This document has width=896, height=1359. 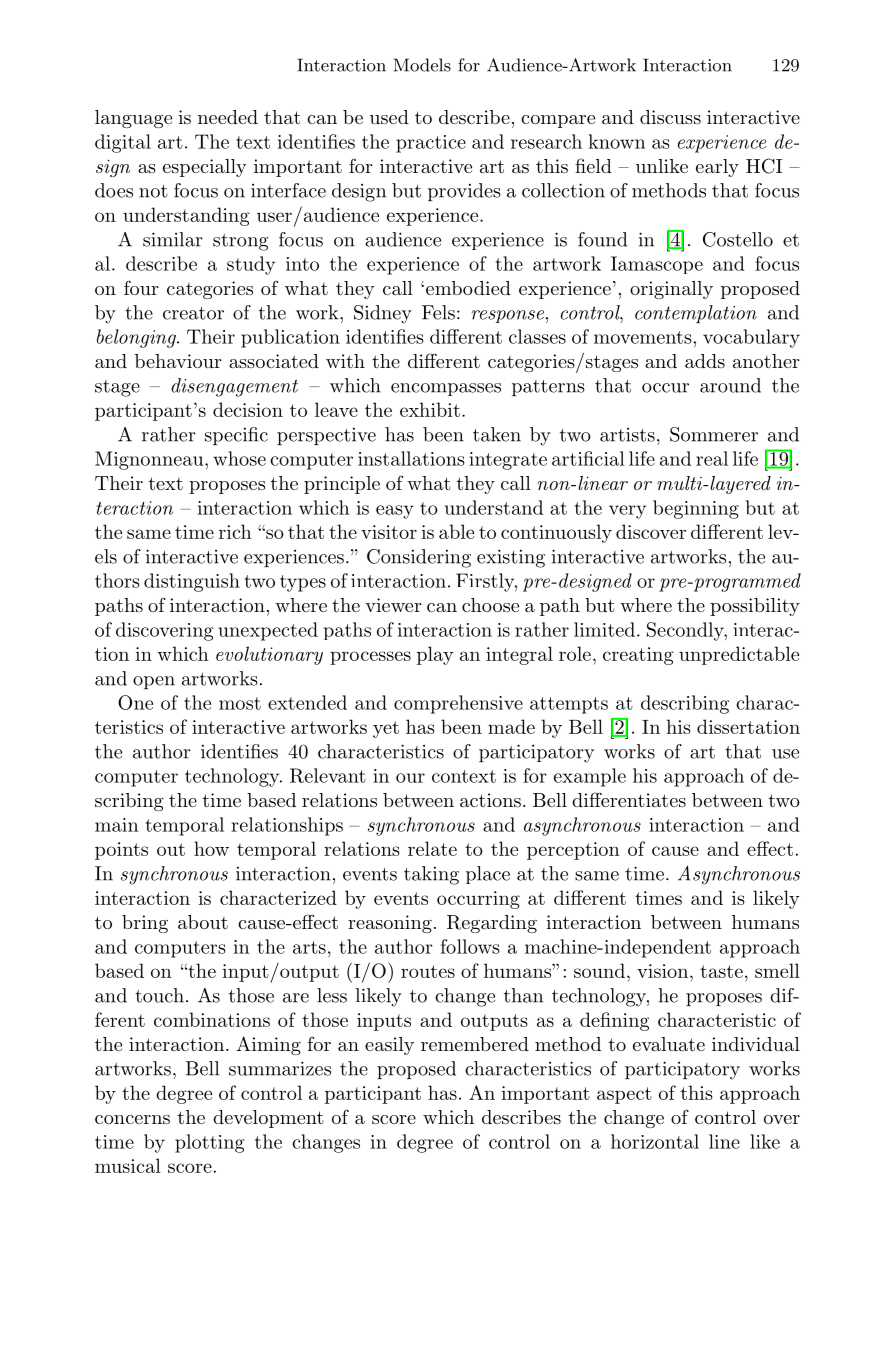 I want to click on Models, so click(x=422, y=65).
